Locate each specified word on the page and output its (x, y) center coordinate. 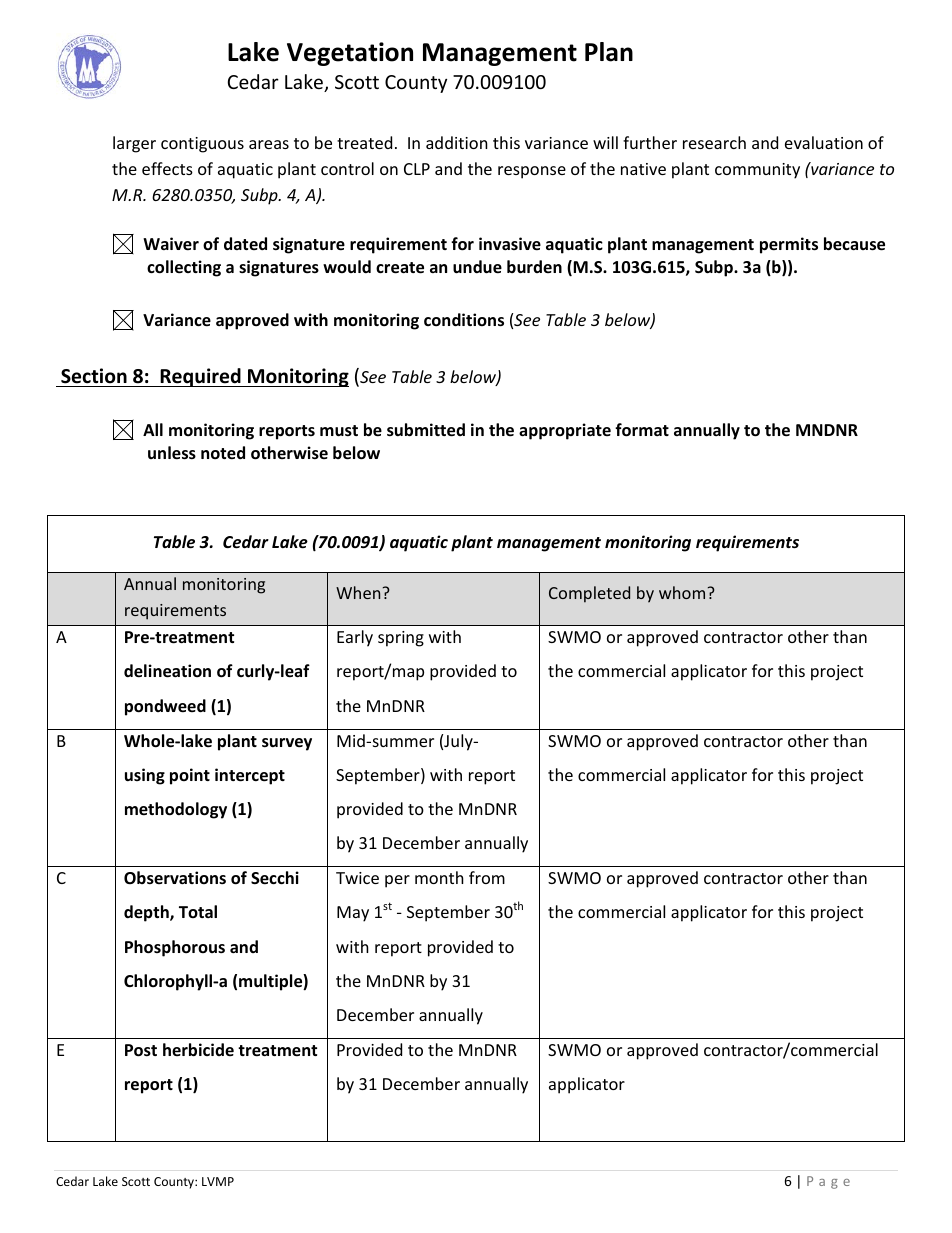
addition (457, 142)
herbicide (198, 1050)
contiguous (202, 145)
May (353, 914)
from (487, 877)
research (714, 142)
